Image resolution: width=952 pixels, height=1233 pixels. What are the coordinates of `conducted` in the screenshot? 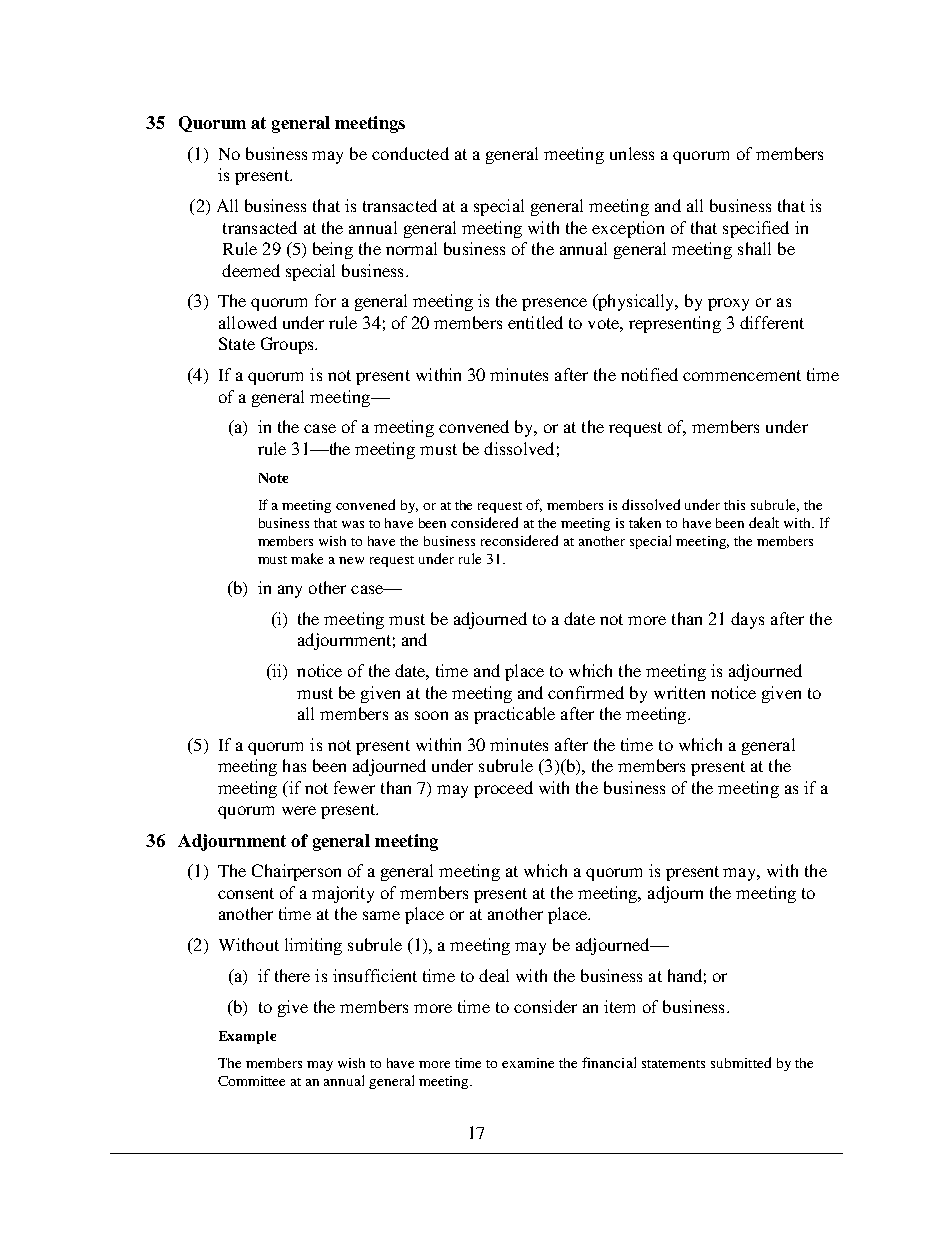 It's located at (410, 153).
